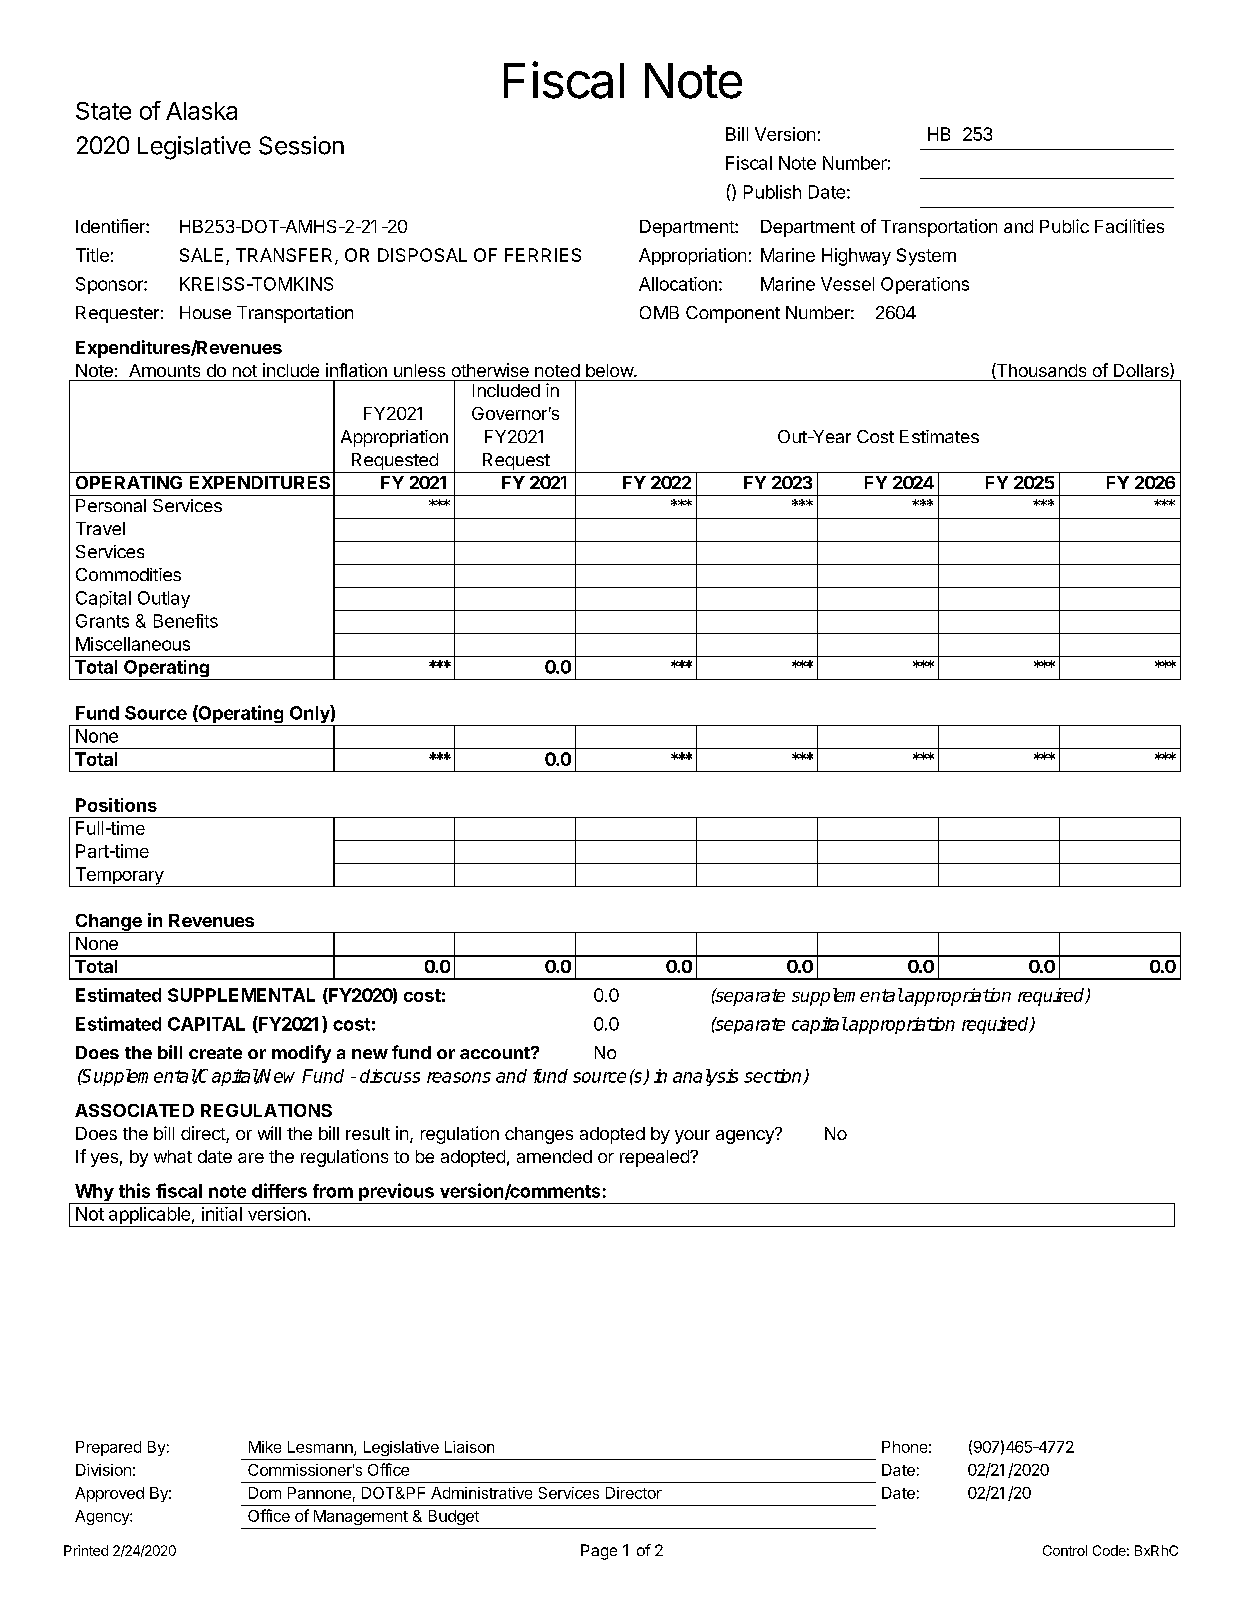 The height and width of the screenshot is (1609, 1243). I want to click on Positions, so click(116, 805).
